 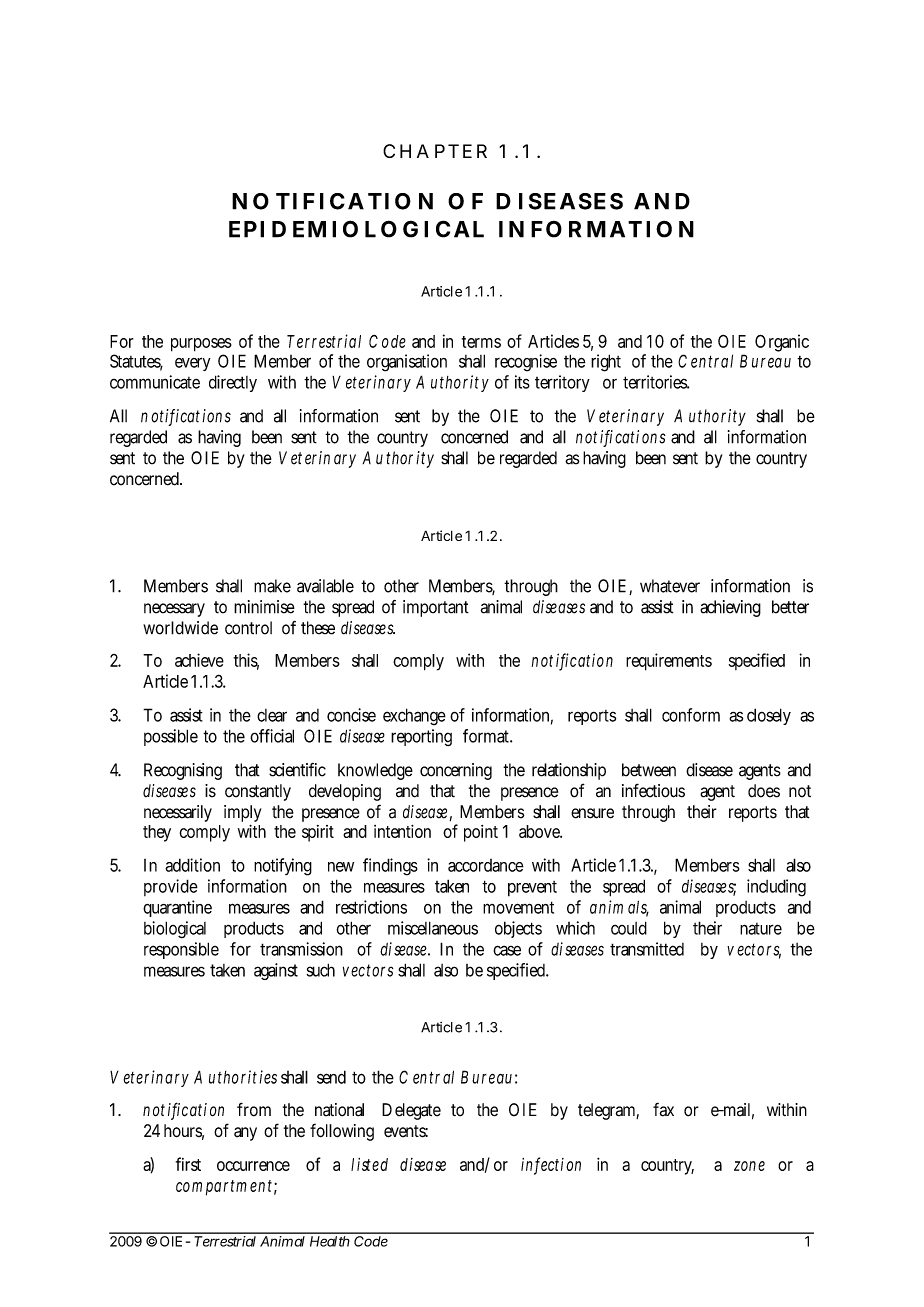 I want to click on territories, so click(x=656, y=382).
